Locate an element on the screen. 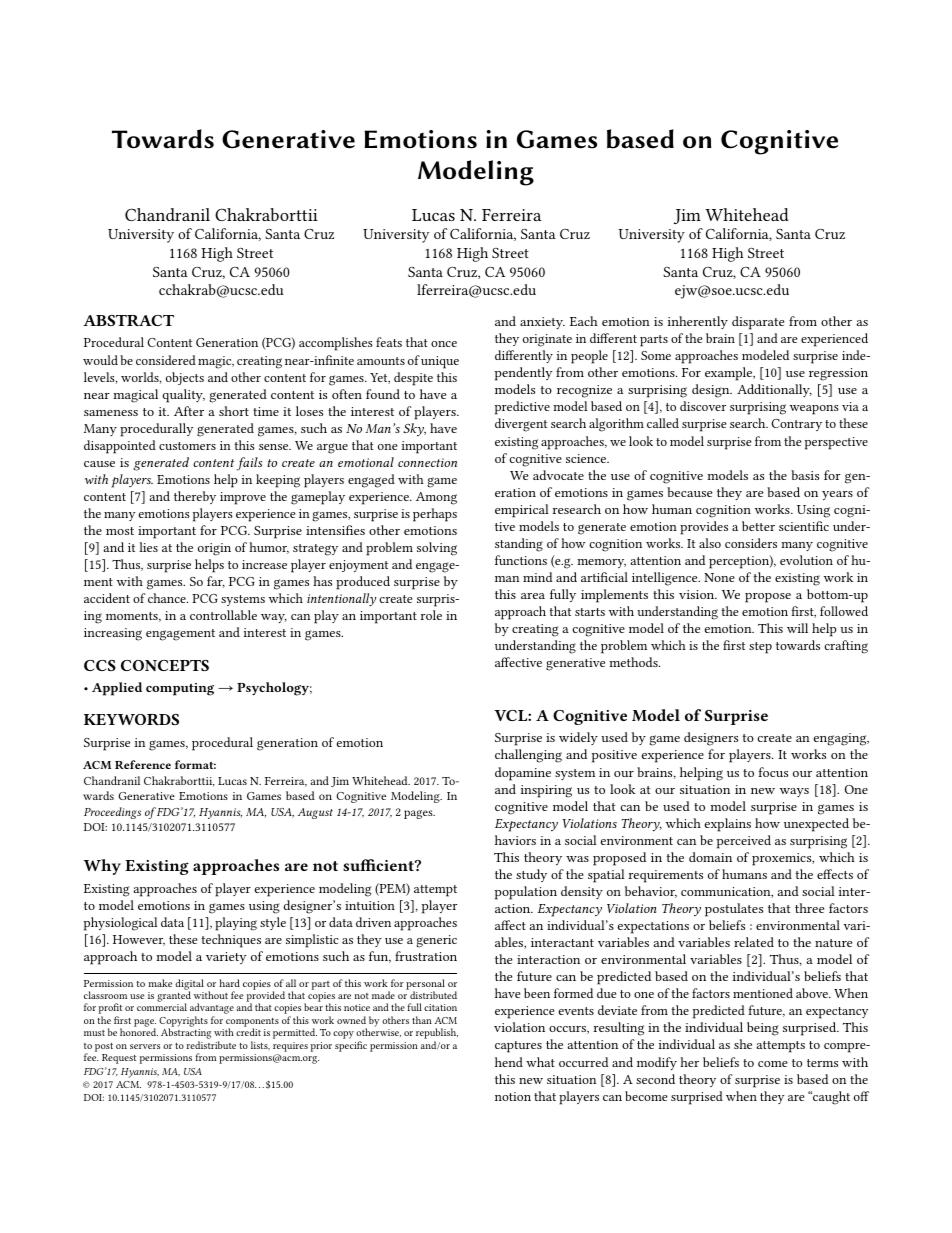 This screenshot has width=952, height=1233. notion is located at coordinates (513, 1096).
